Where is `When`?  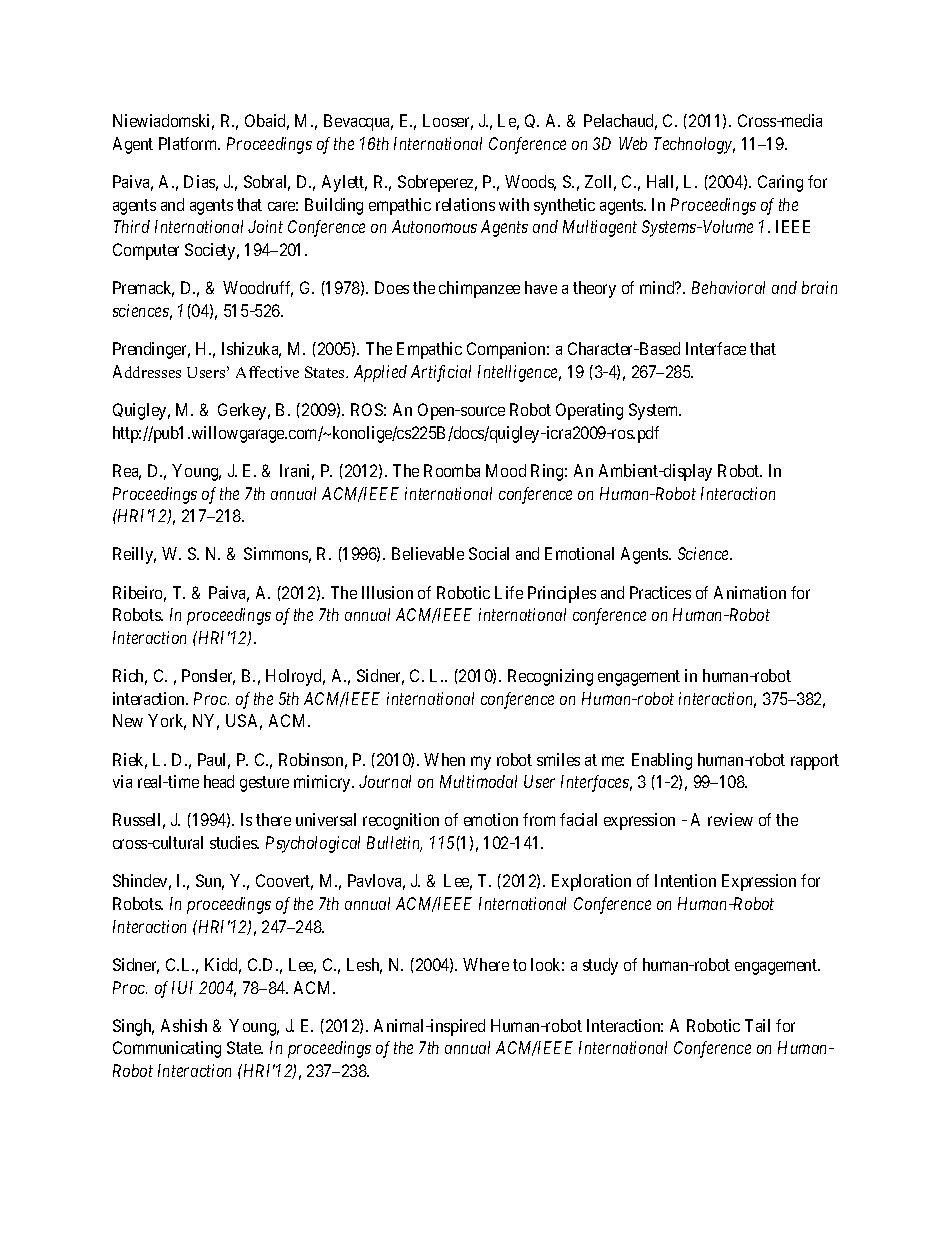 When is located at coordinates (444, 759).
